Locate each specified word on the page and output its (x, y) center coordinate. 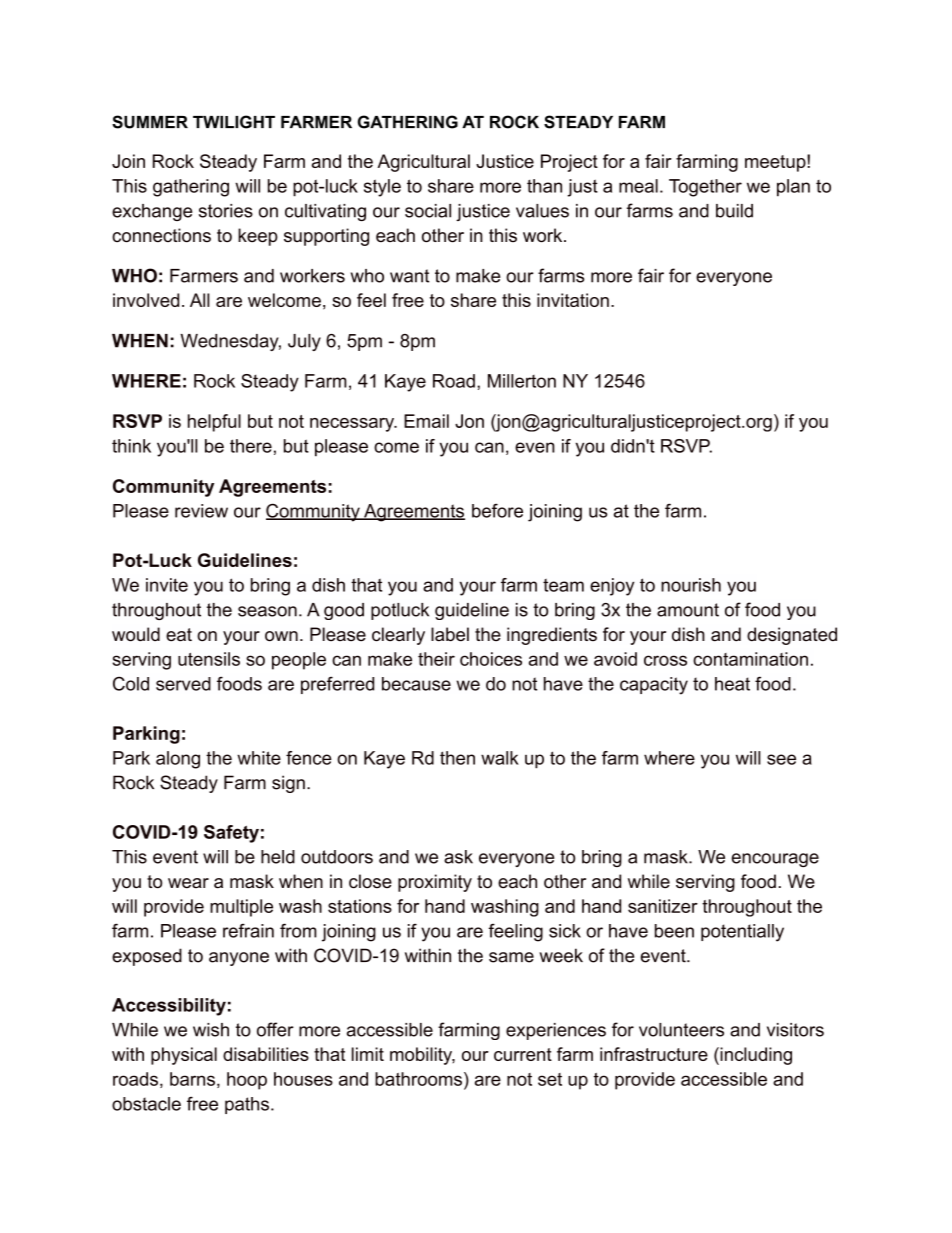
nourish (691, 585)
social (428, 211)
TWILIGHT (234, 122)
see (781, 759)
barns (192, 1079)
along (178, 760)
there (251, 446)
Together (705, 188)
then (457, 758)
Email (426, 421)
